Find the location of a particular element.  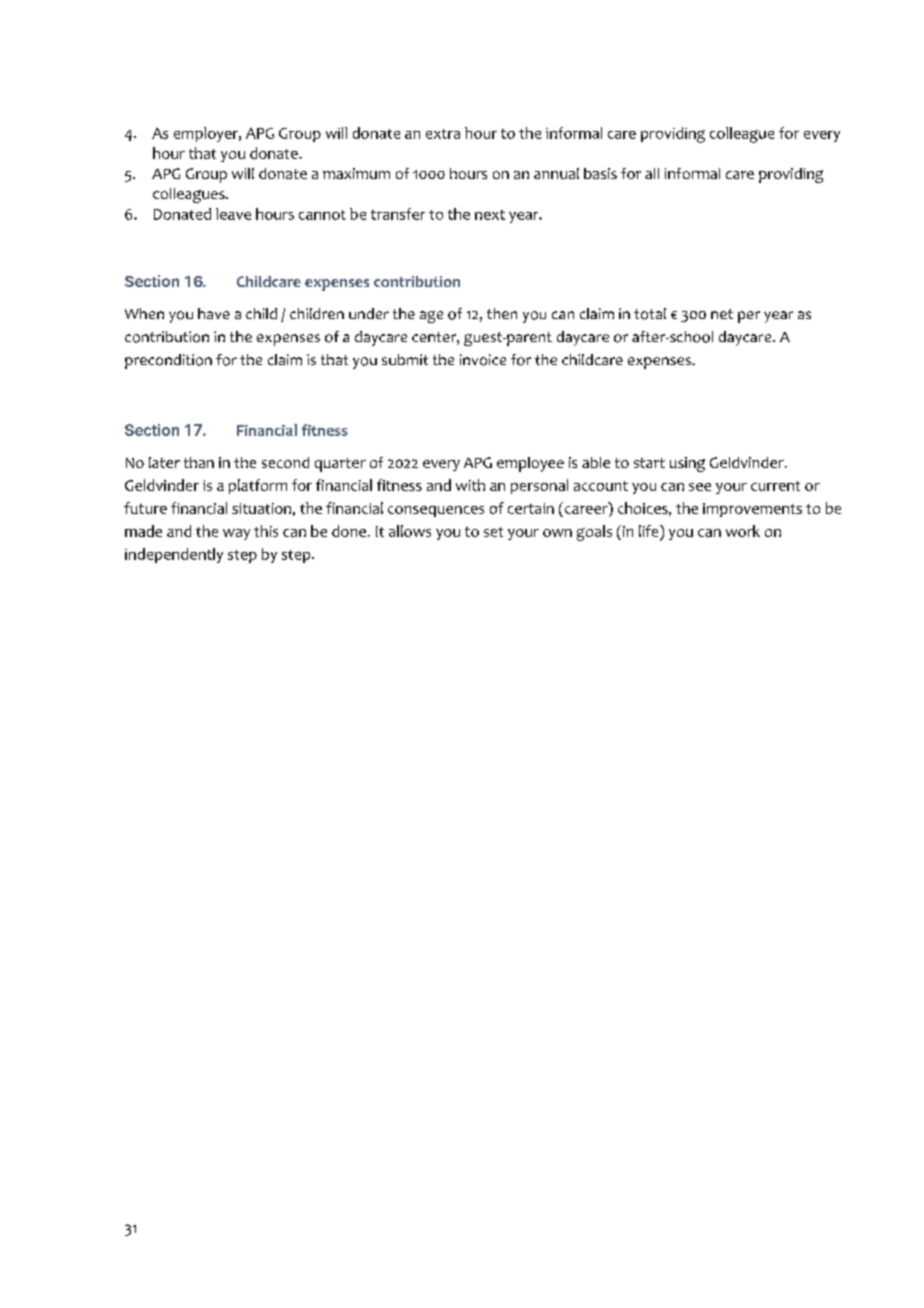

net is located at coordinates (722, 314).
